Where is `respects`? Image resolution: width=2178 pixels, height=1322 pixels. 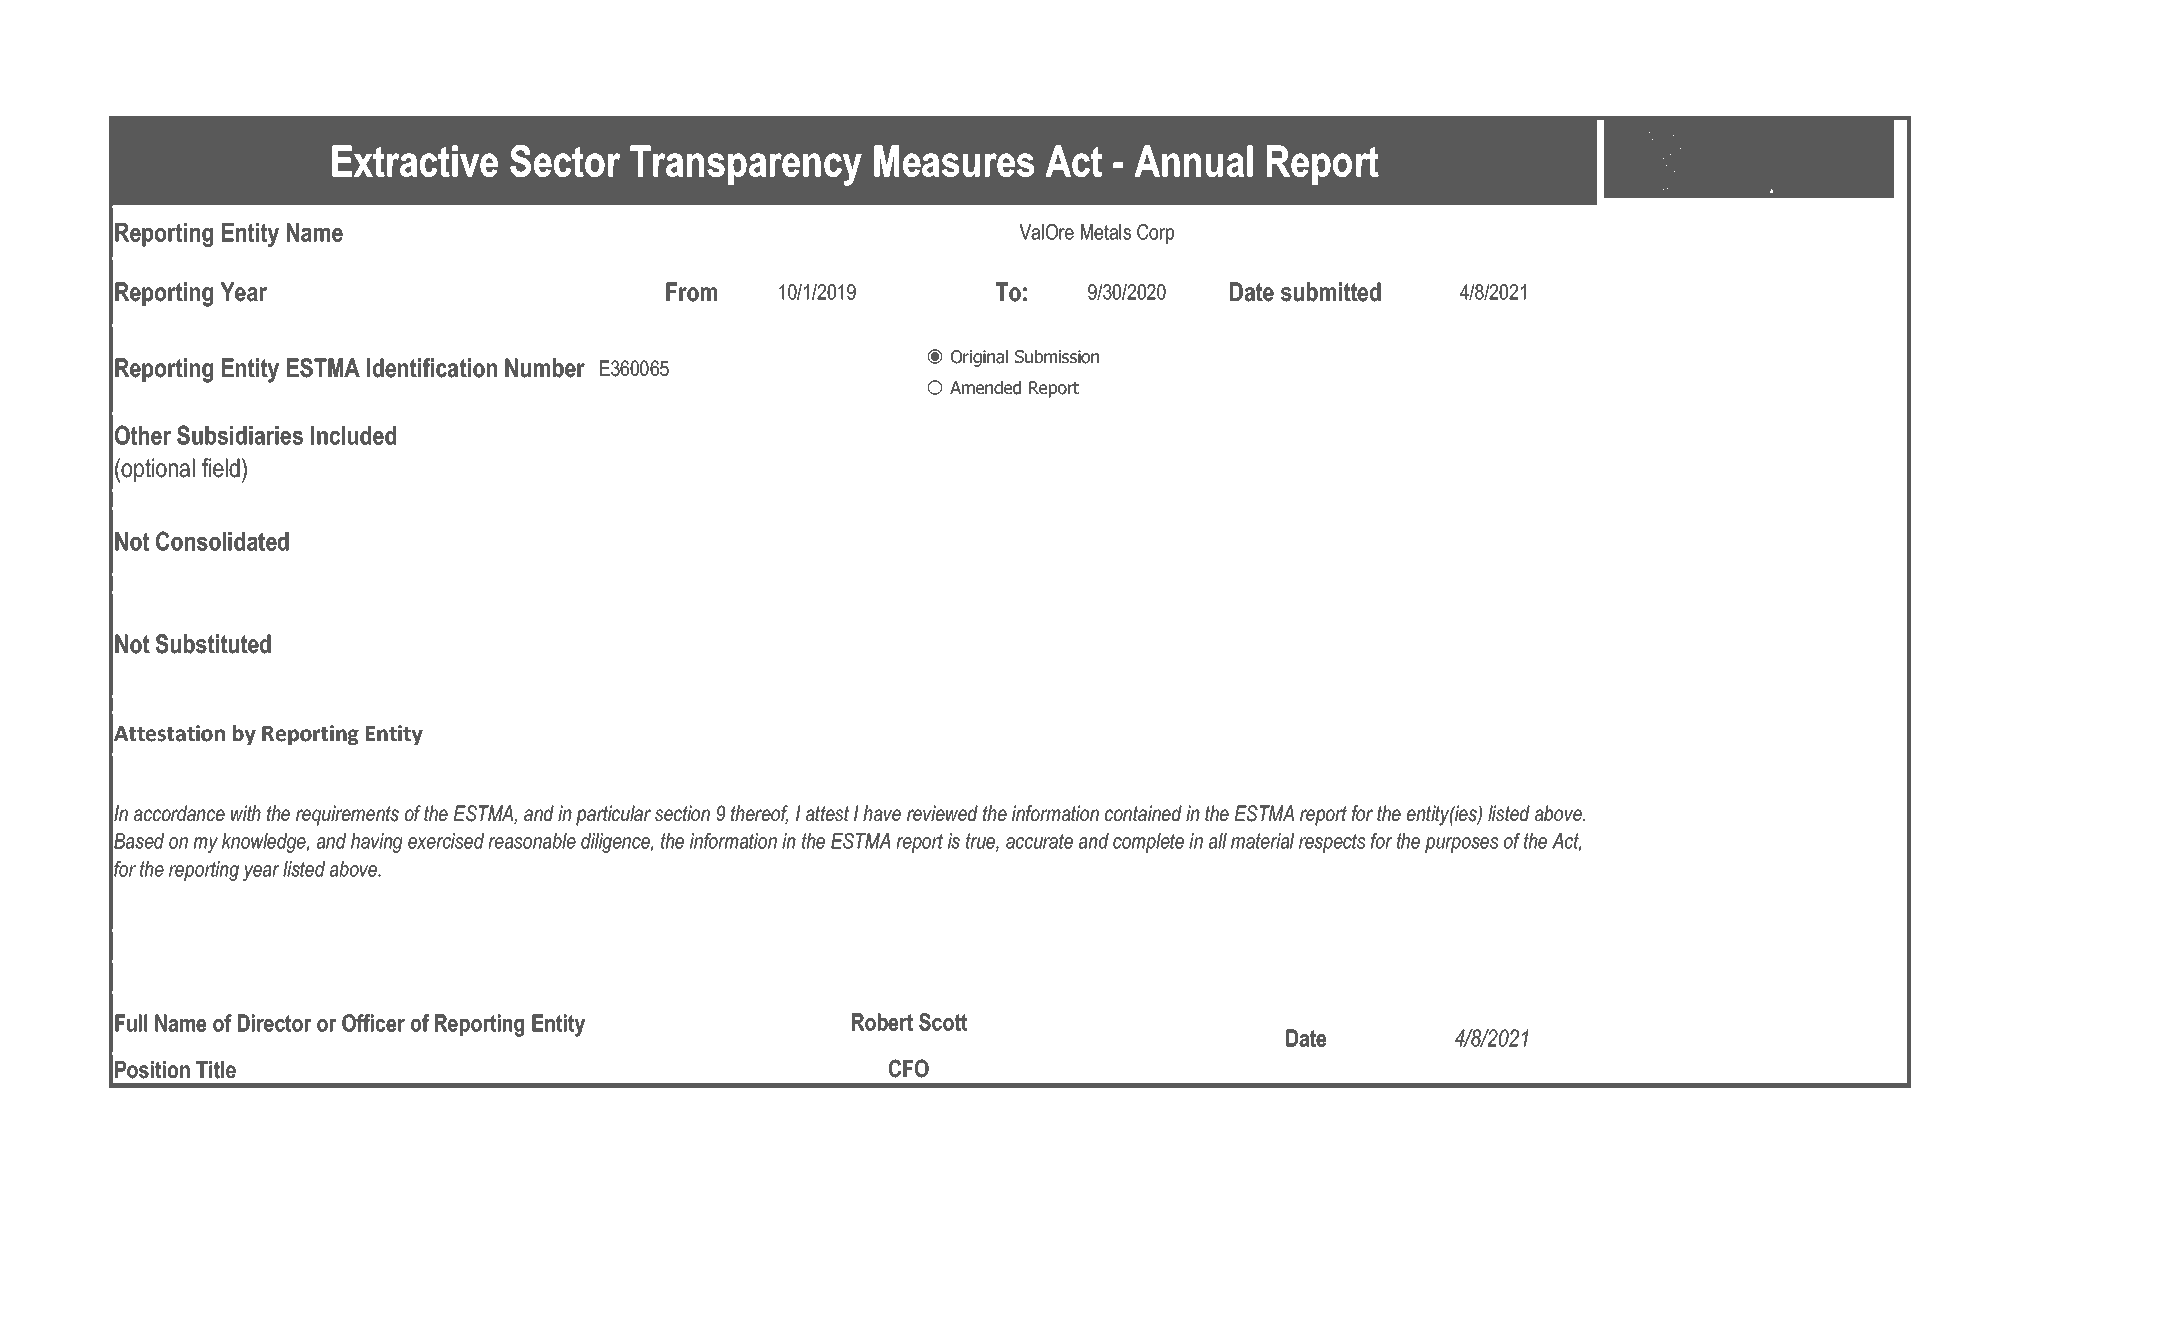 respects is located at coordinates (1332, 843).
